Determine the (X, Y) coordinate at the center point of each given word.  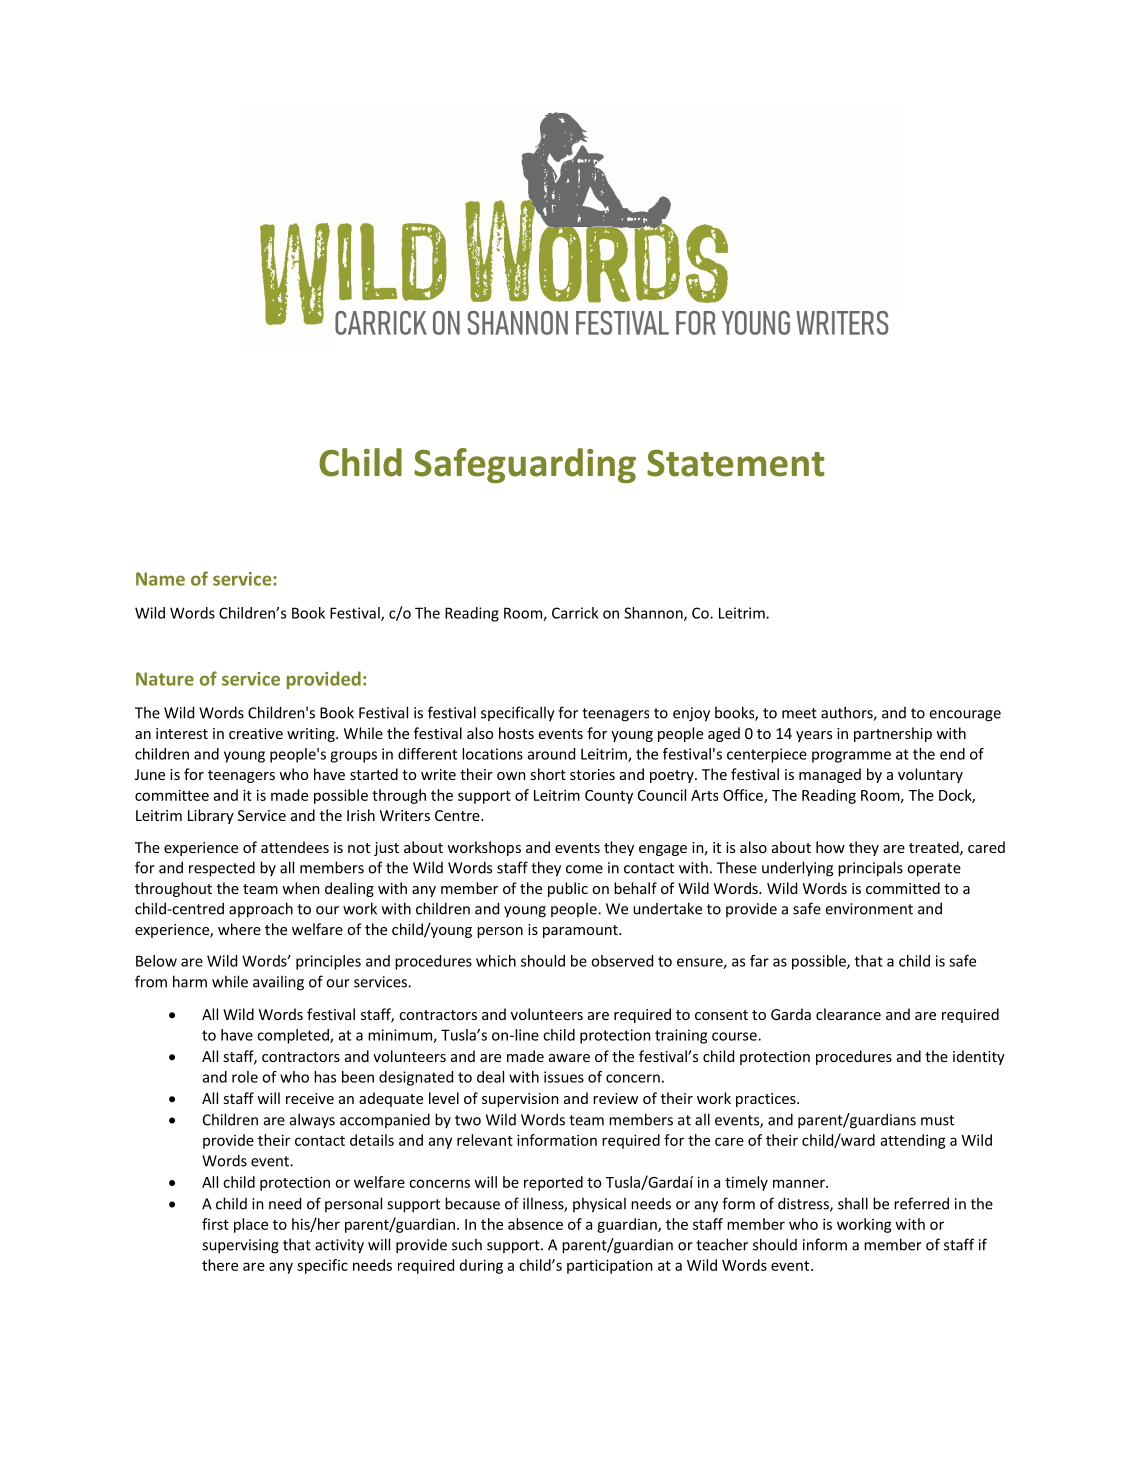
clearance (848, 1014)
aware (569, 1058)
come (584, 869)
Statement (736, 463)
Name (160, 579)
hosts (516, 733)
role (245, 1077)
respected (222, 869)
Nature (165, 679)
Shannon (654, 614)
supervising (240, 1246)
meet (799, 713)
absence (535, 1224)
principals (870, 869)
